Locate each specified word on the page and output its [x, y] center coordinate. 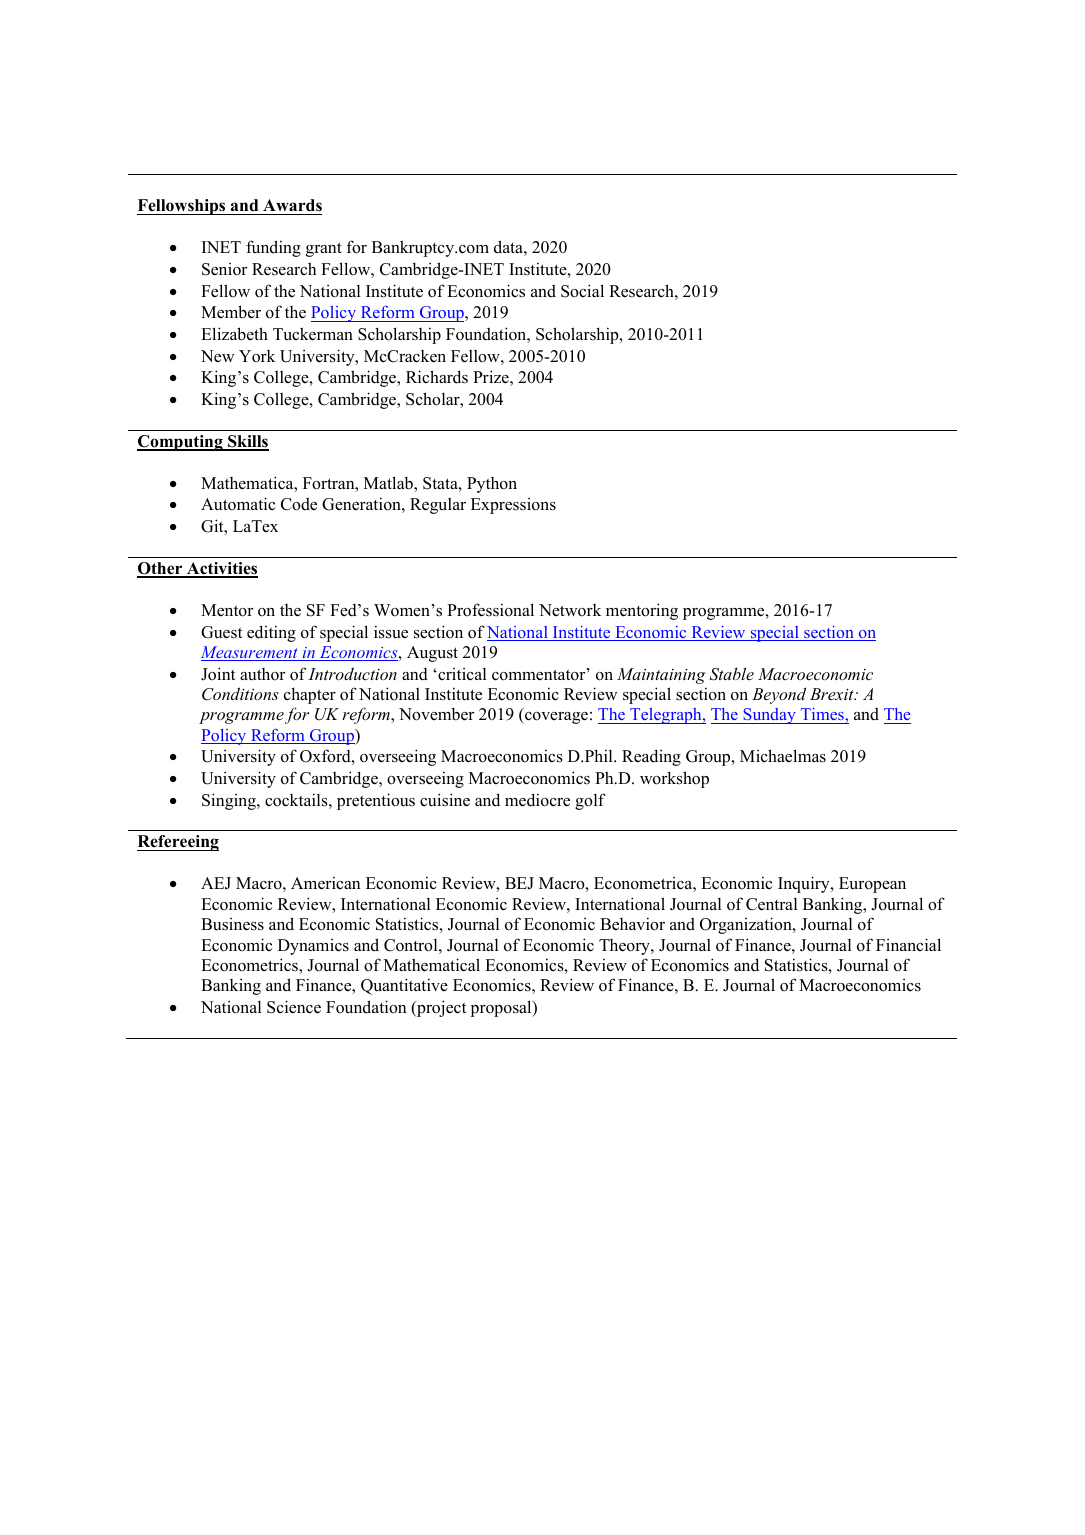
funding [273, 248]
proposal [502, 1008]
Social [582, 291]
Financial [908, 944]
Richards [437, 377]
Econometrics [250, 966]
